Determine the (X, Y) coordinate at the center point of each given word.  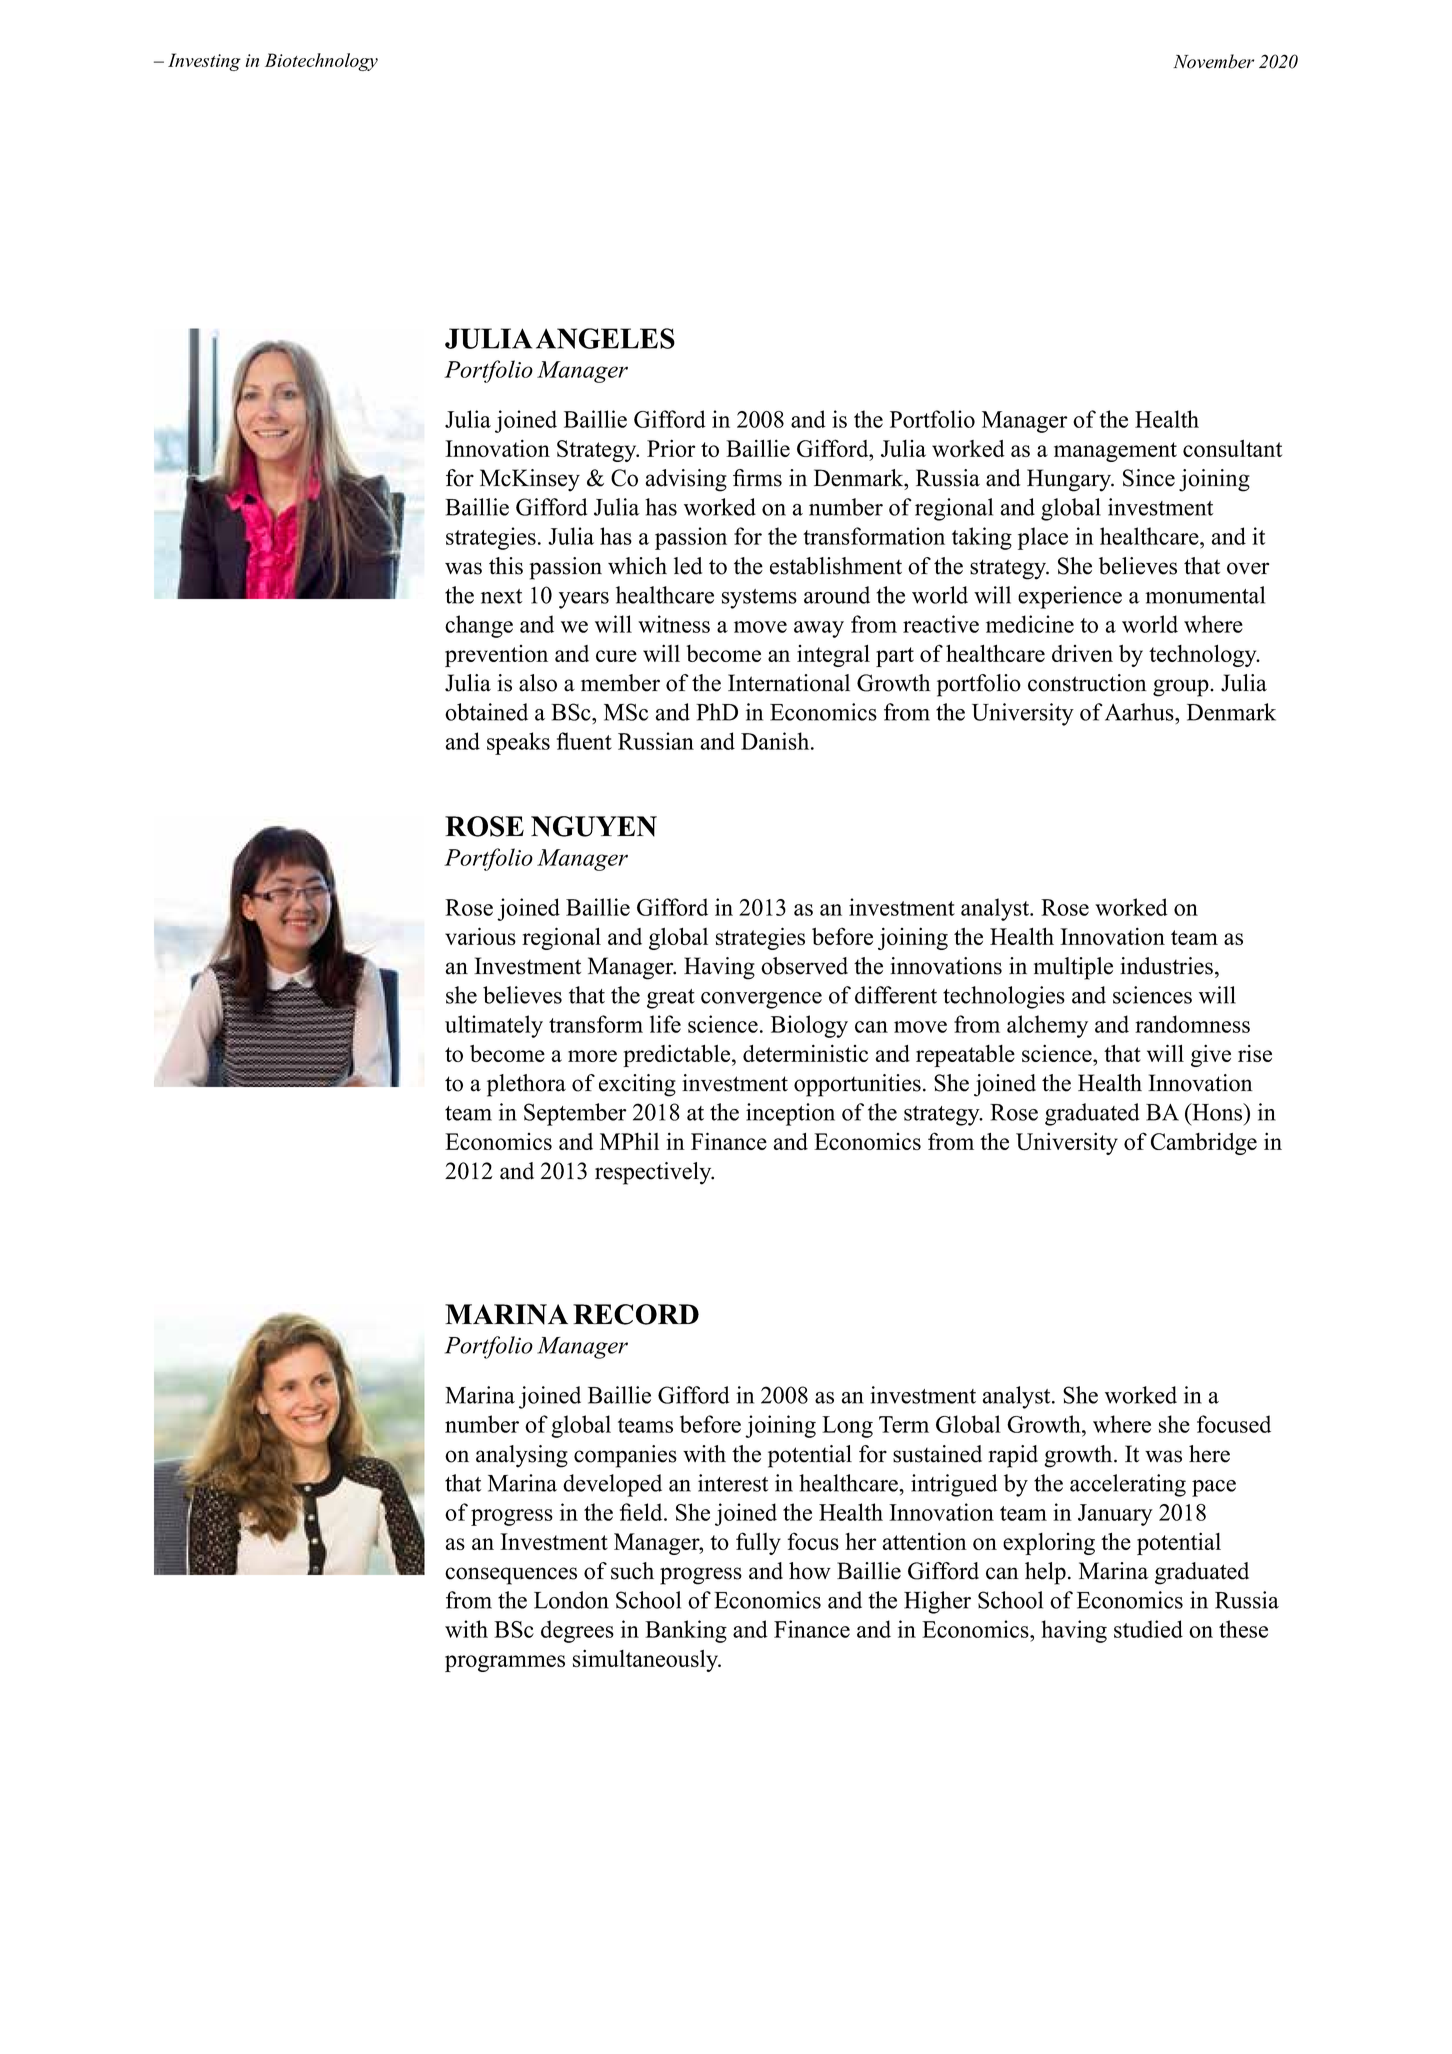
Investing (204, 62)
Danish (776, 741)
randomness (1192, 1024)
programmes (505, 1663)
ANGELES (605, 338)
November (1213, 61)
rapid (1013, 1456)
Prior (671, 448)
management (1115, 452)
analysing (522, 1456)
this (506, 566)
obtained (486, 712)
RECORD (636, 1314)
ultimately (494, 1026)
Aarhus (1140, 712)
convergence (761, 1000)
